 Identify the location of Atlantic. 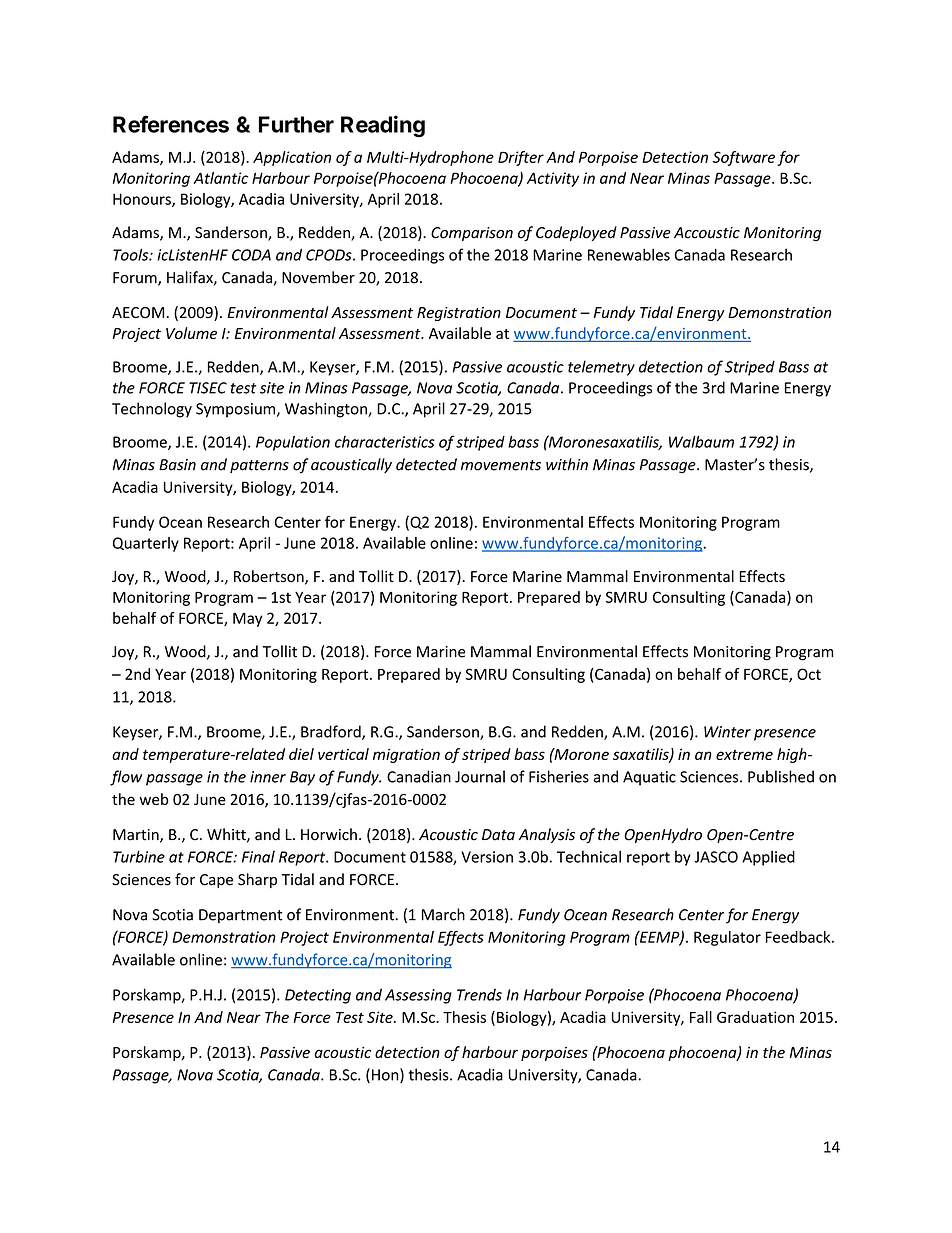
(221, 178).
